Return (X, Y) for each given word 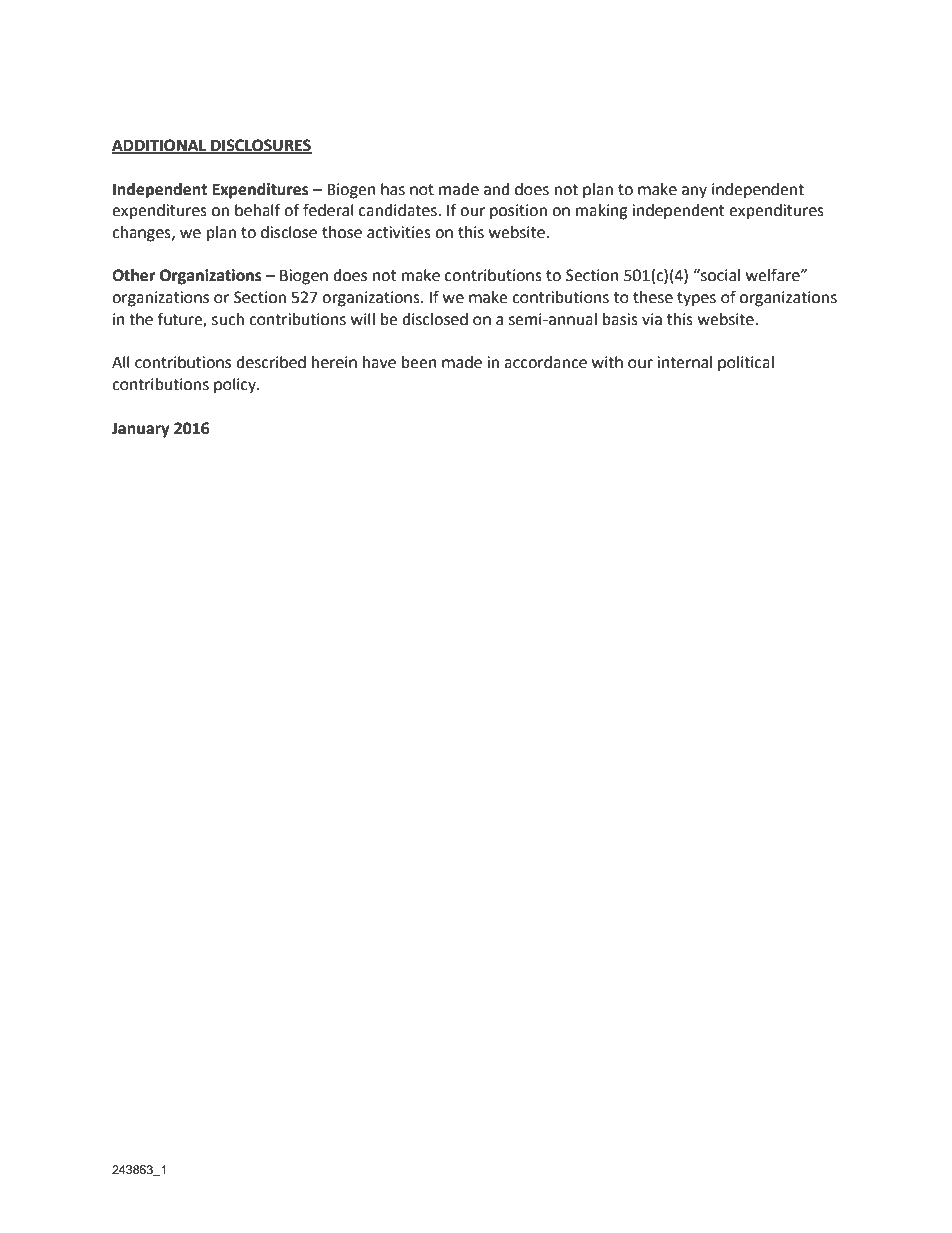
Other (134, 275)
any (694, 192)
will (363, 319)
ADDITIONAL (160, 146)
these (653, 297)
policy (236, 386)
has (393, 189)
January (141, 430)
